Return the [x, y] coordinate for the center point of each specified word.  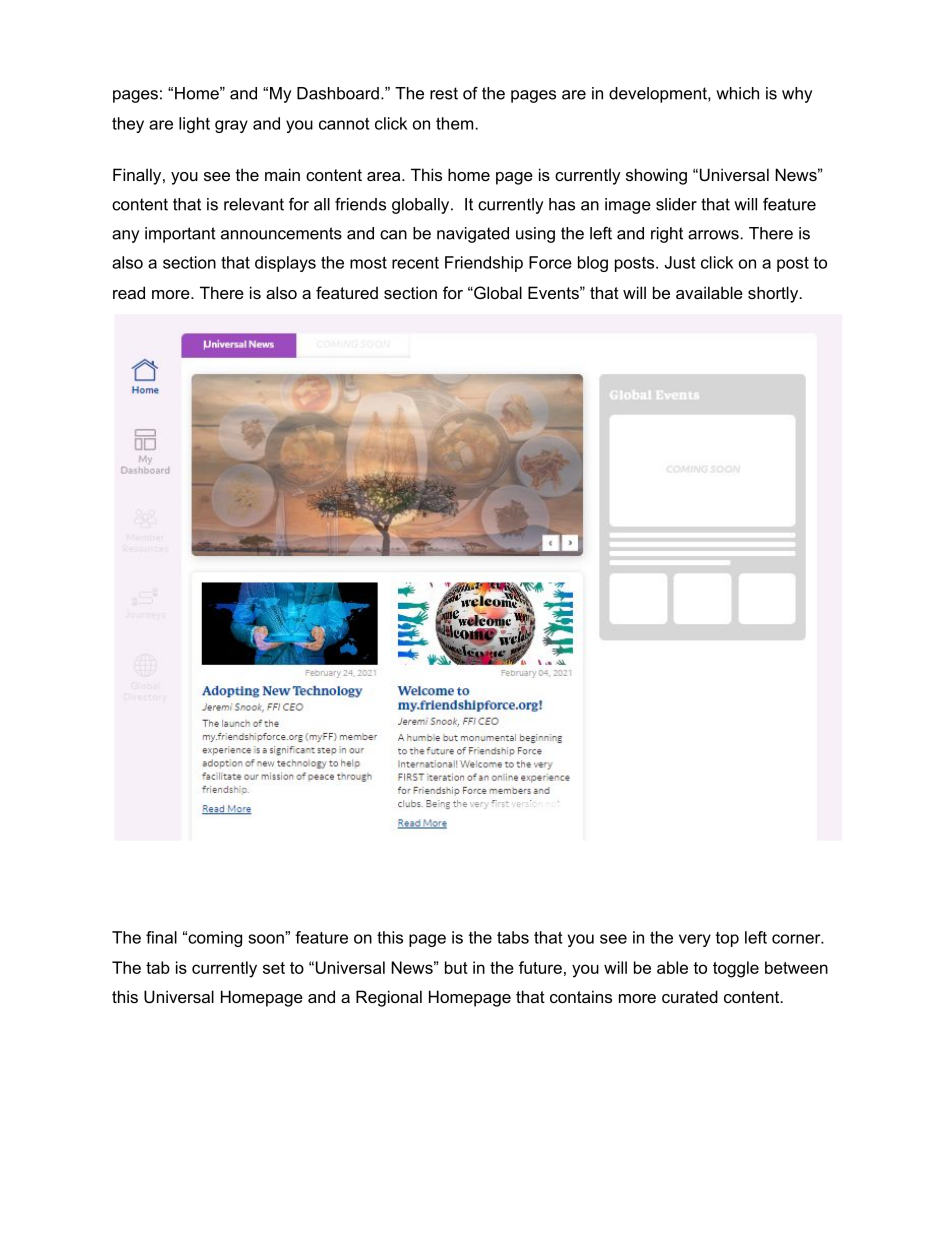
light [194, 125]
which [737, 93]
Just [679, 262]
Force [550, 262]
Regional [389, 998]
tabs [513, 937]
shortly [774, 294]
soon [267, 938]
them [456, 123]
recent [415, 263]
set [274, 968]
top [727, 939]
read [129, 292]
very [695, 940]
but [456, 967]
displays [285, 264]
